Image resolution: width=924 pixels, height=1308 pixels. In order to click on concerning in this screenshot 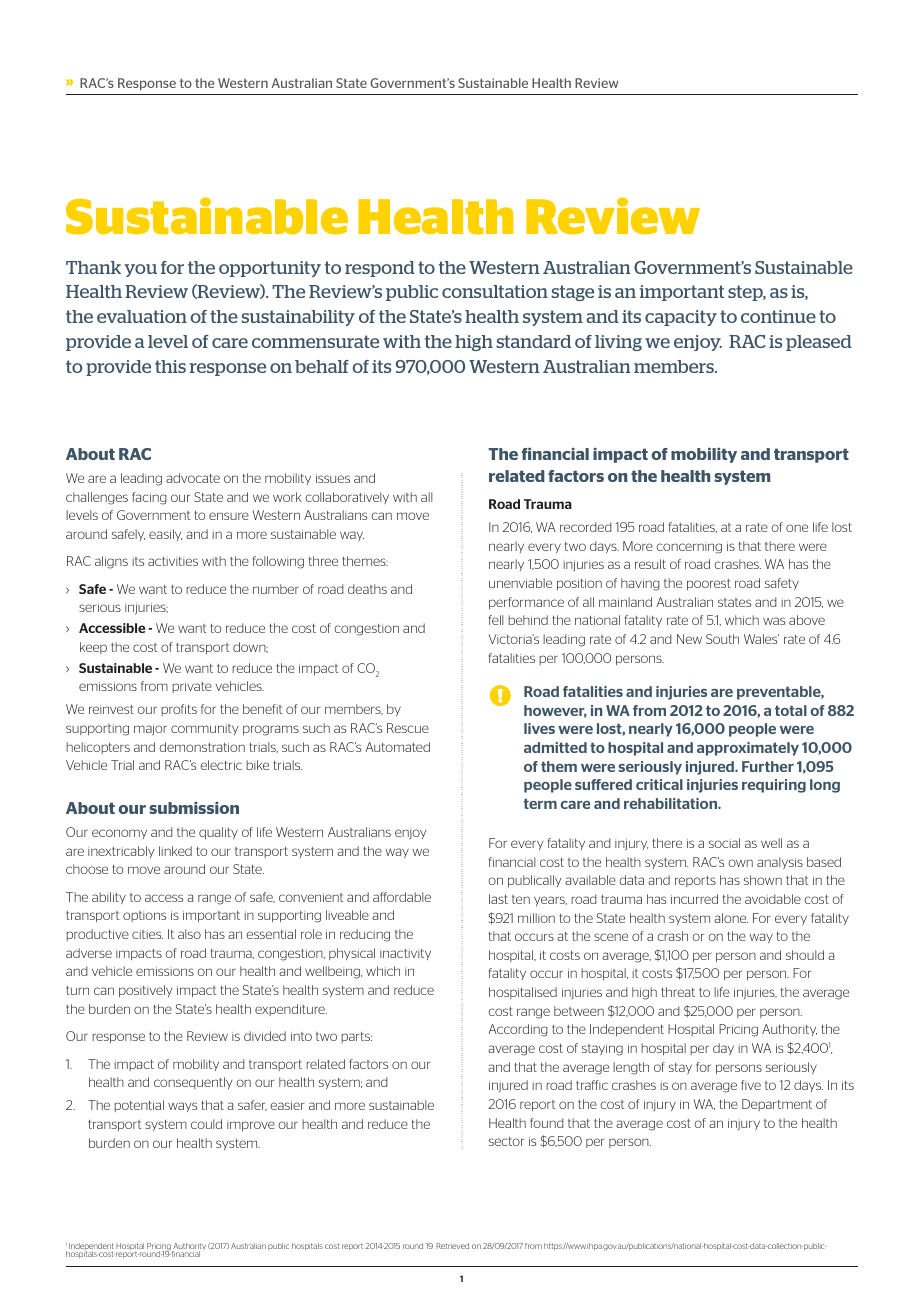, I will do `click(689, 548)`.
